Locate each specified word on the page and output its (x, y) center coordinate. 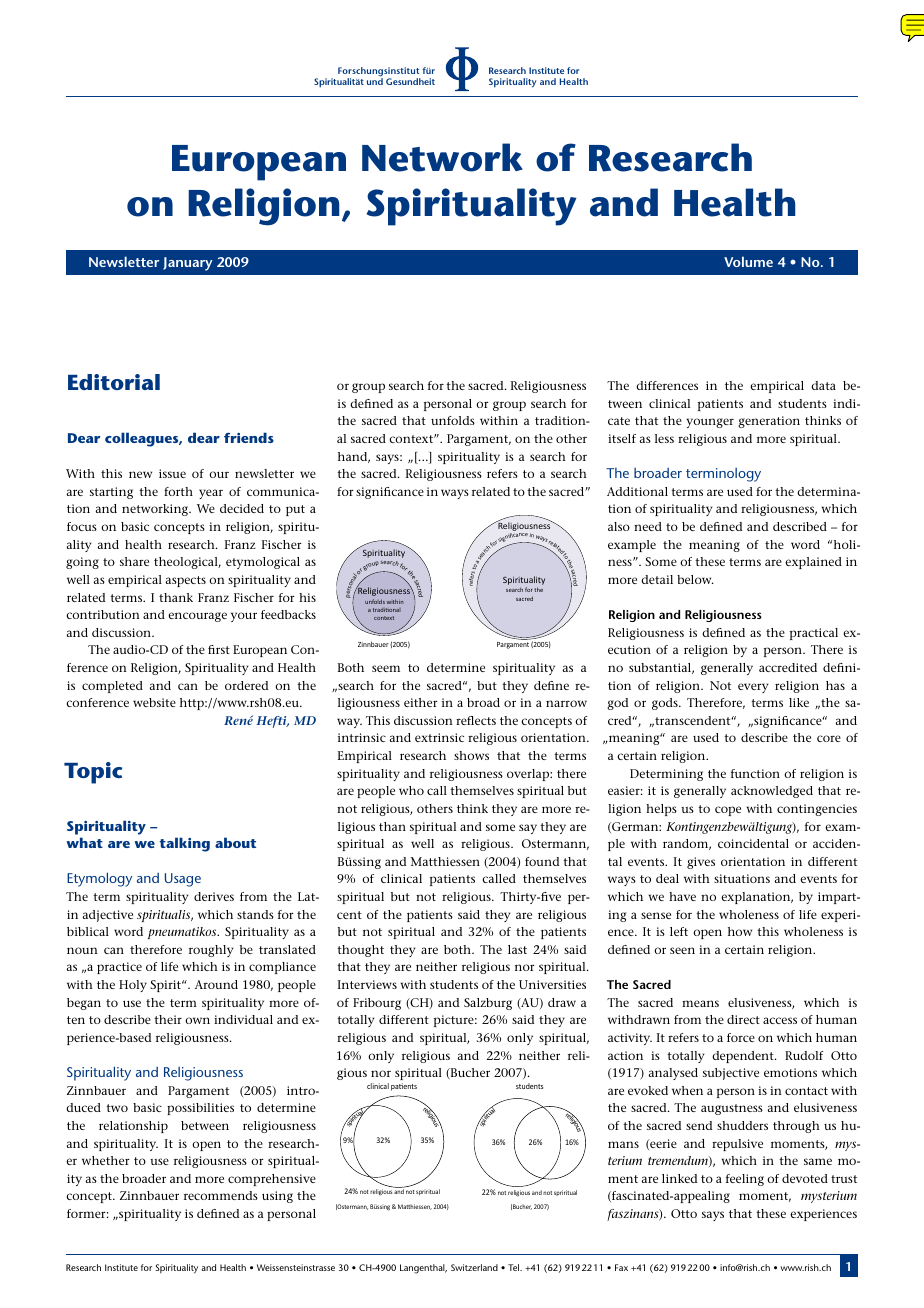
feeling (745, 1180)
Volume (748, 261)
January (187, 264)
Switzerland (474, 1267)
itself (622, 438)
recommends (221, 1195)
